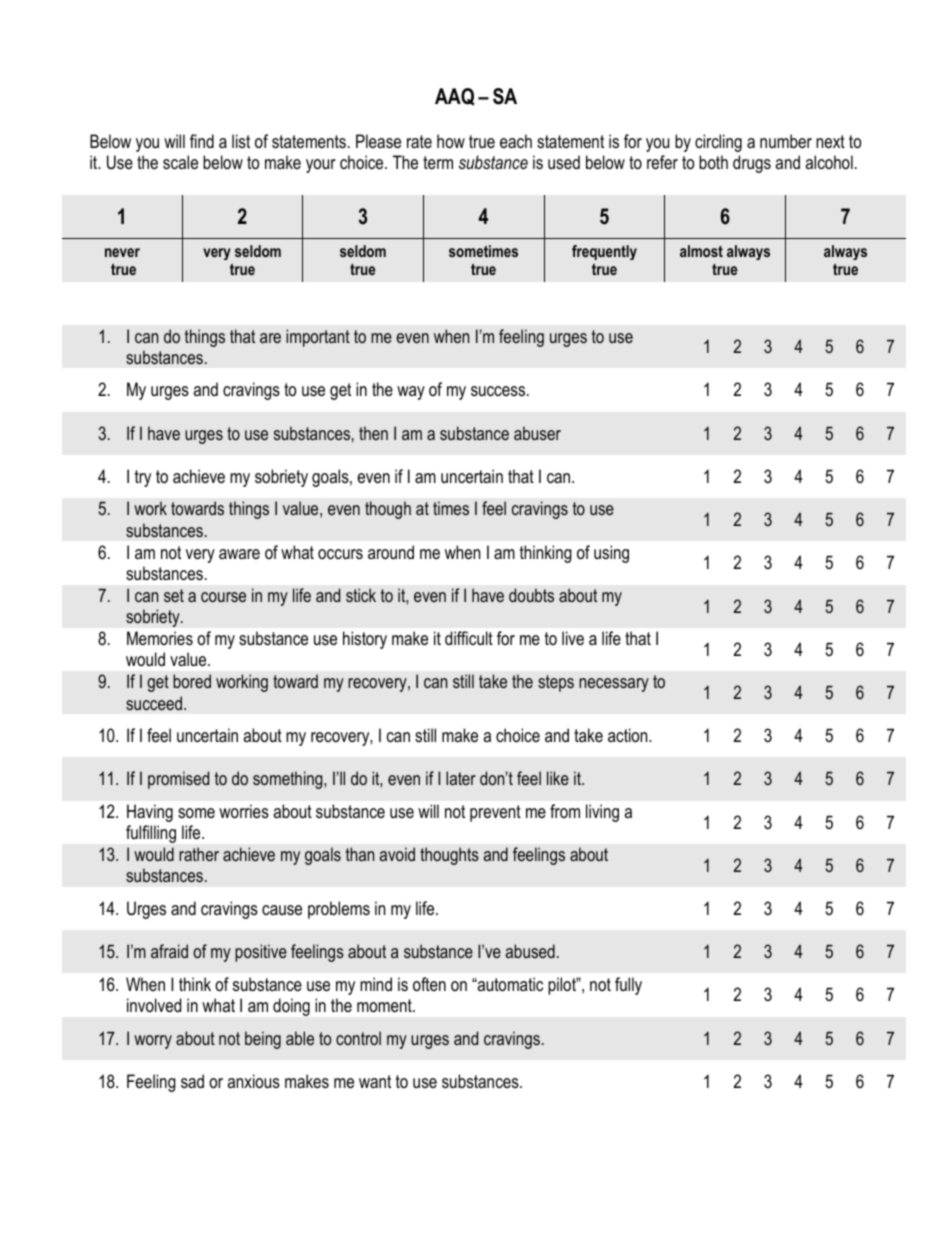 This screenshot has height=1233, width=952. Describe the element at coordinates (438, 162) in the screenshot. I see `term` at that location.
